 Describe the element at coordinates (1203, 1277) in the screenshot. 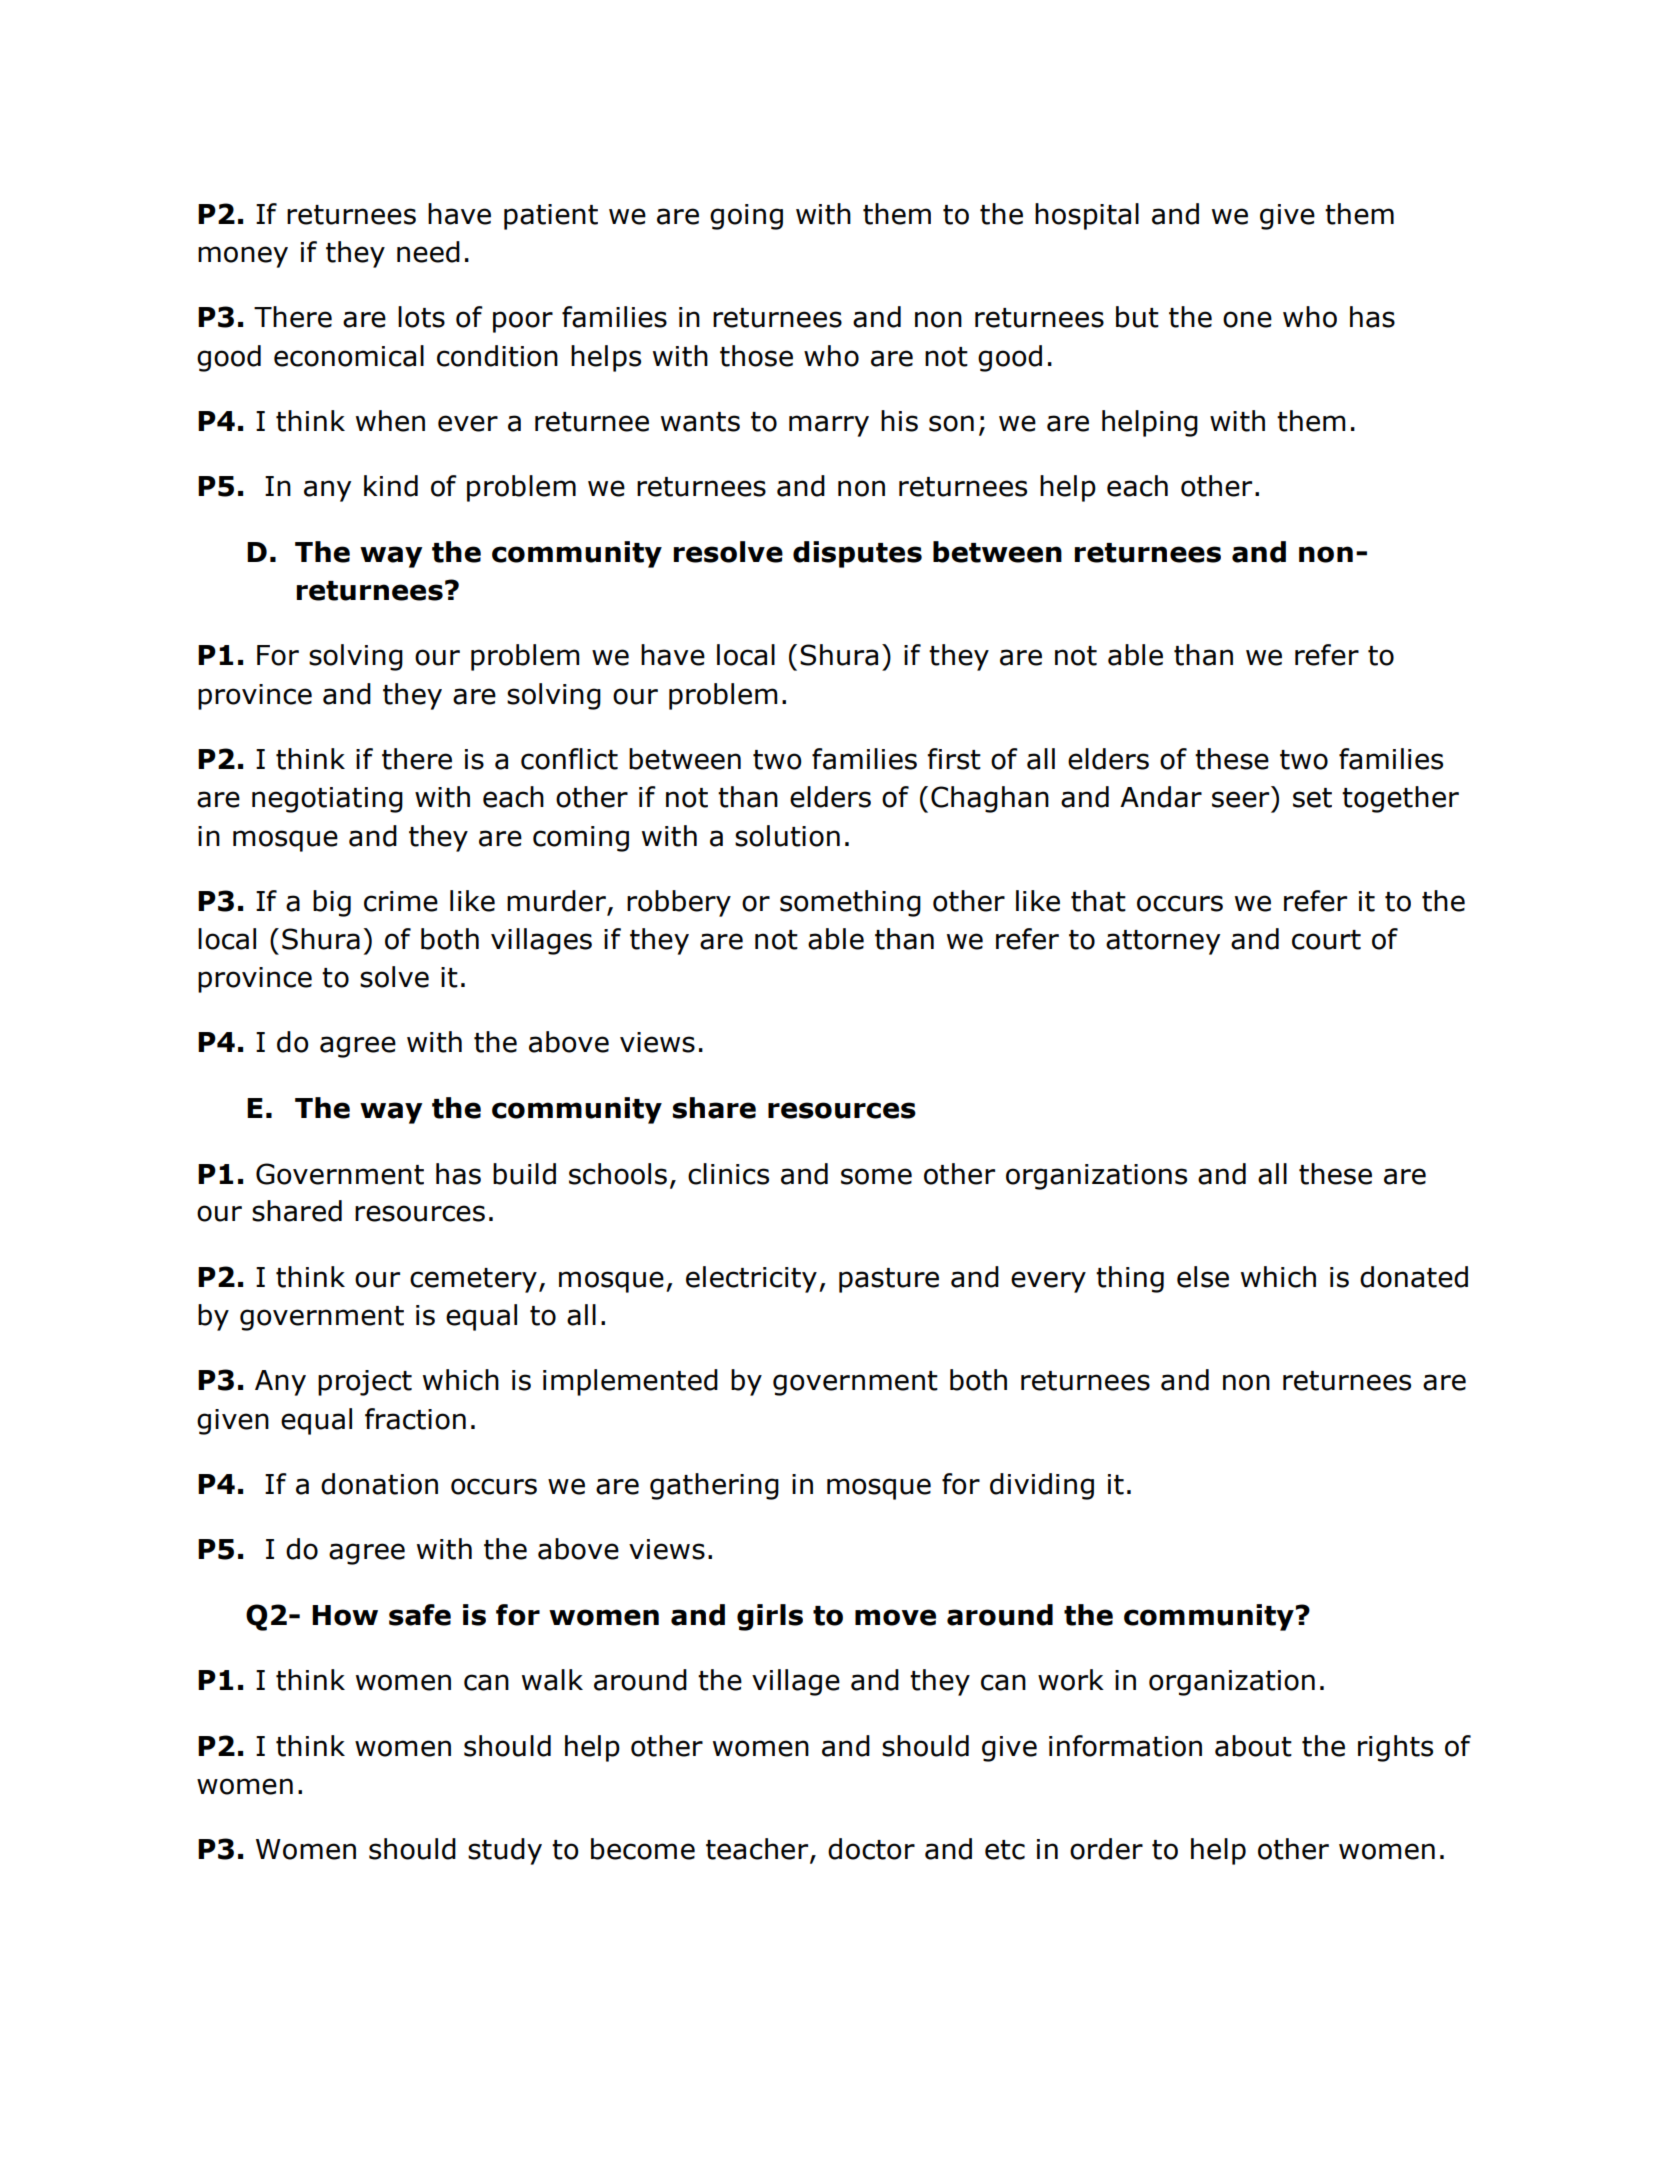

I see `else` at that location.
